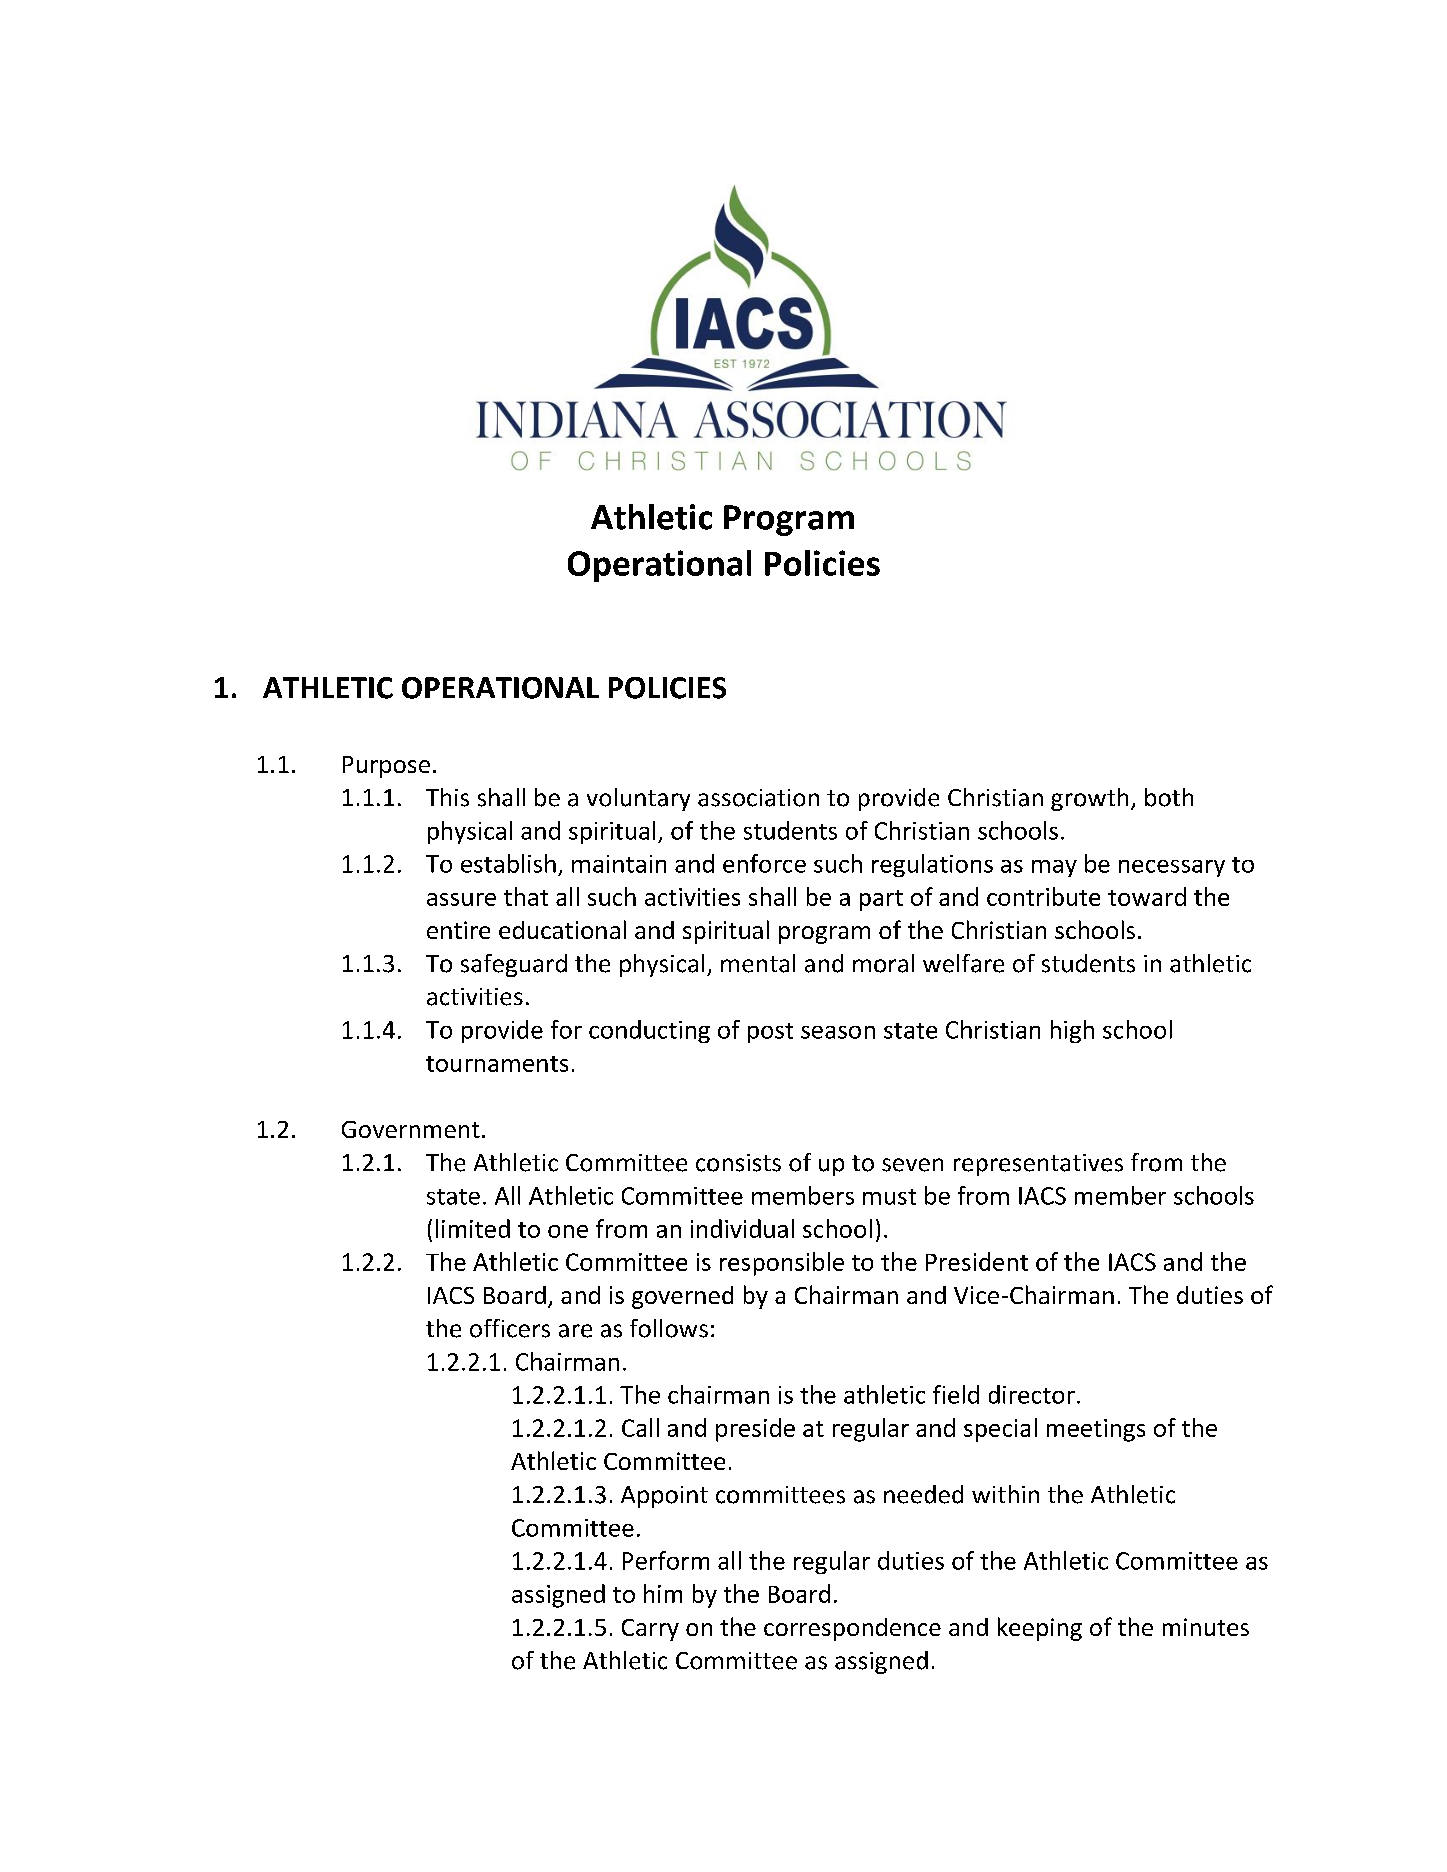 This document has height=1872, width=1447. Describe the element at coordinates (497, 1064) in the document. I see `tournaments` at that location.
